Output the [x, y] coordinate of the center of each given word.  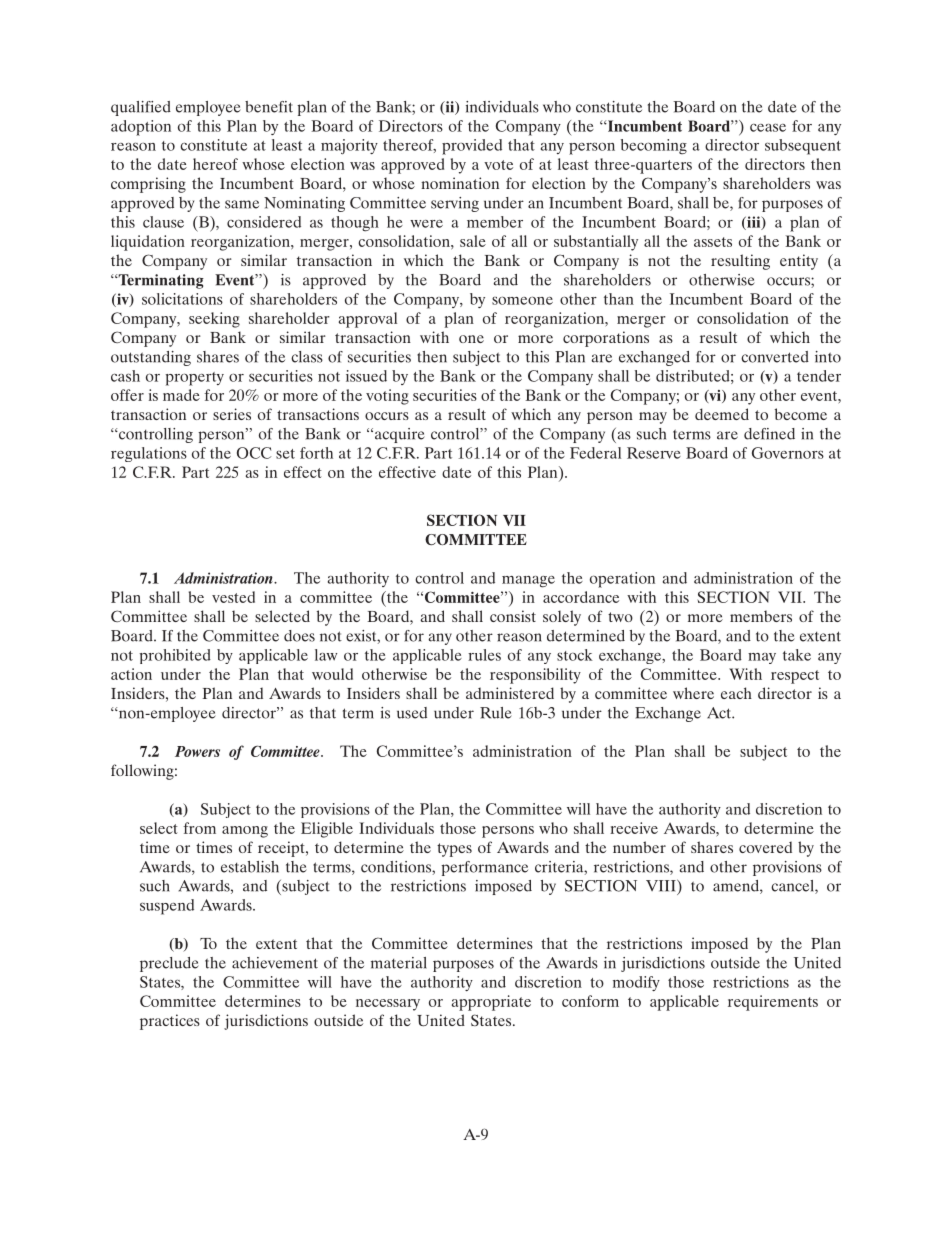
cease [768, 127]
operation [622, 580]
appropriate [491, 1003]
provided [472, 147]
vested [233, 597]
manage [528, 582]
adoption [141, 128]
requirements [773, 1003]
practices [170, 1022]
